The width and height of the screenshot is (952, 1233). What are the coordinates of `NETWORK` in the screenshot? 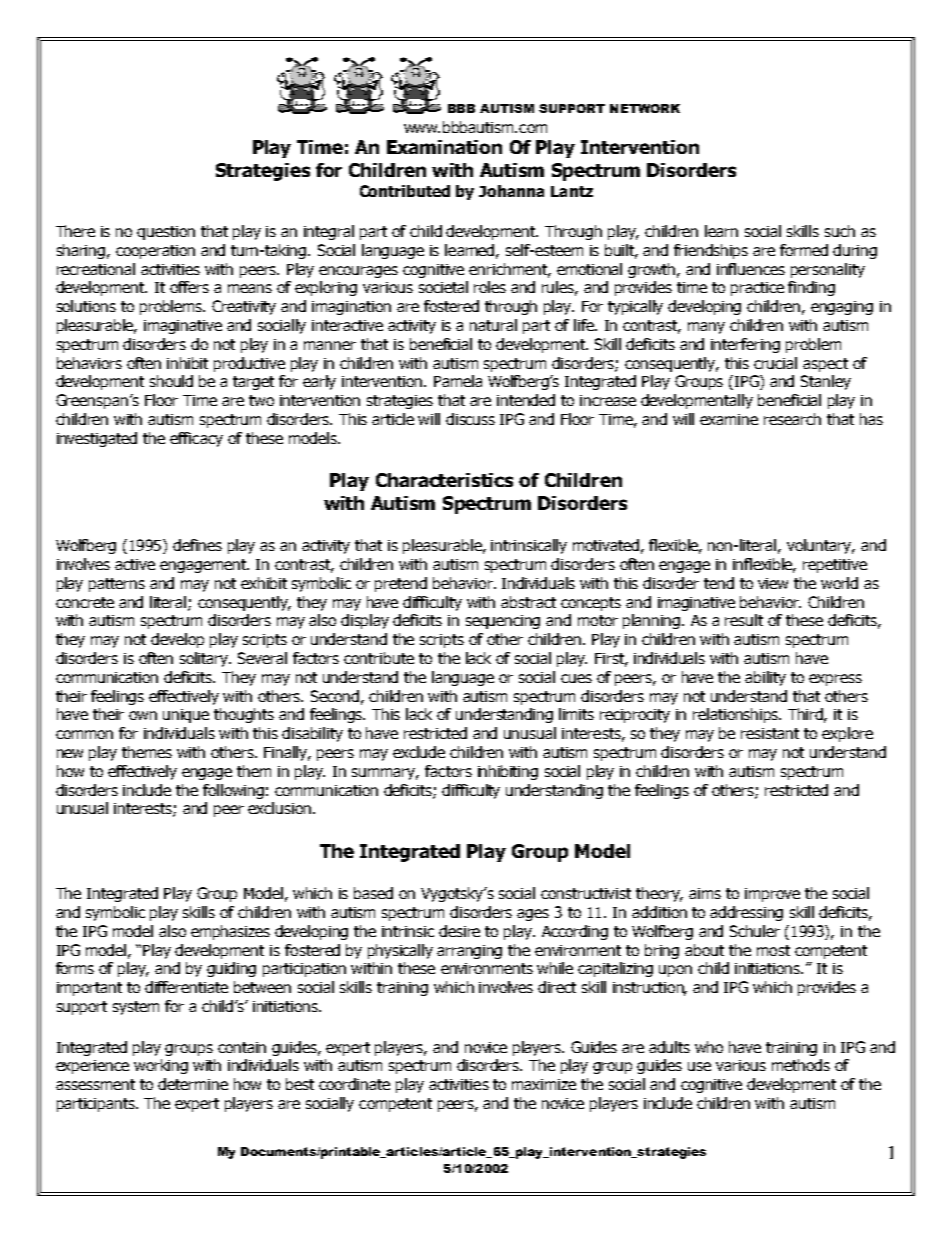 It's located at (645, 108).
